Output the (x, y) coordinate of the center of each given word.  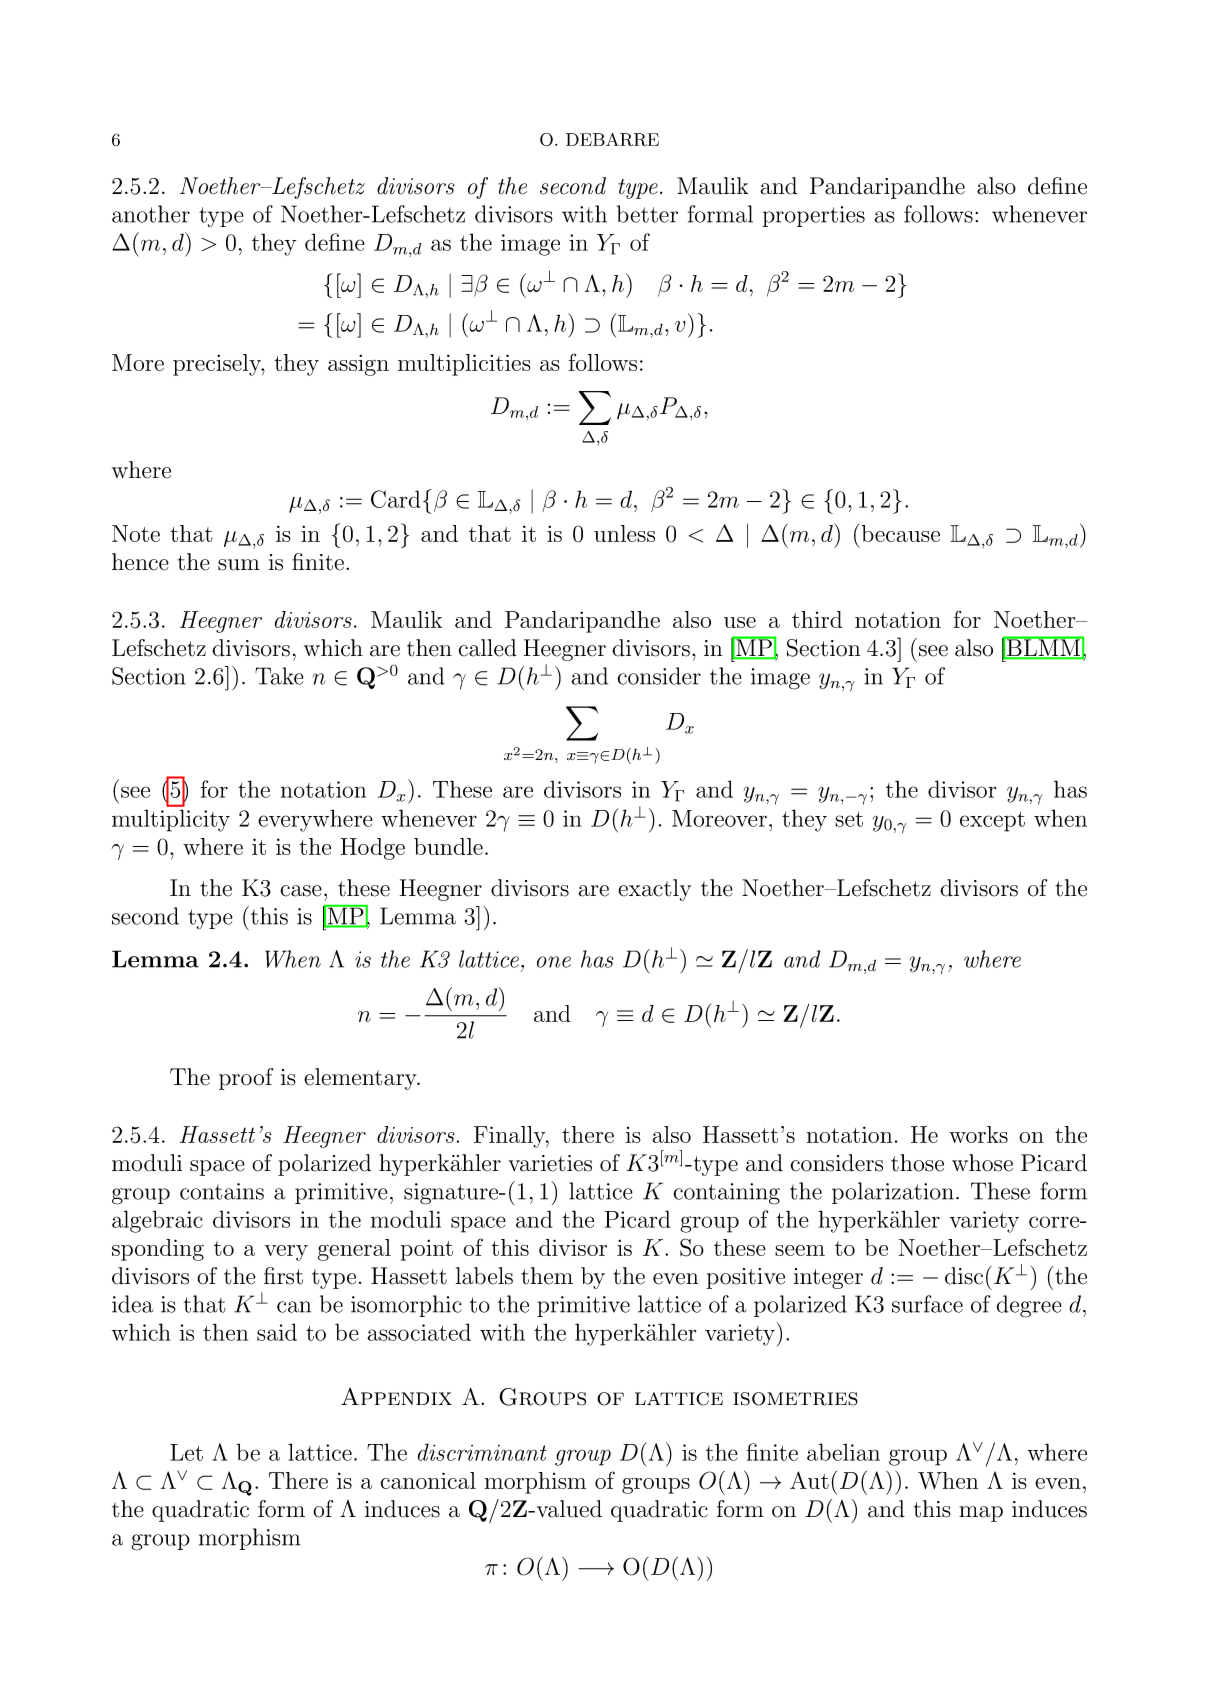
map (981, 1514)
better (647, 214)
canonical (428, 1480)
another (151, 214)
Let (186, 1452)
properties (814, 216)
